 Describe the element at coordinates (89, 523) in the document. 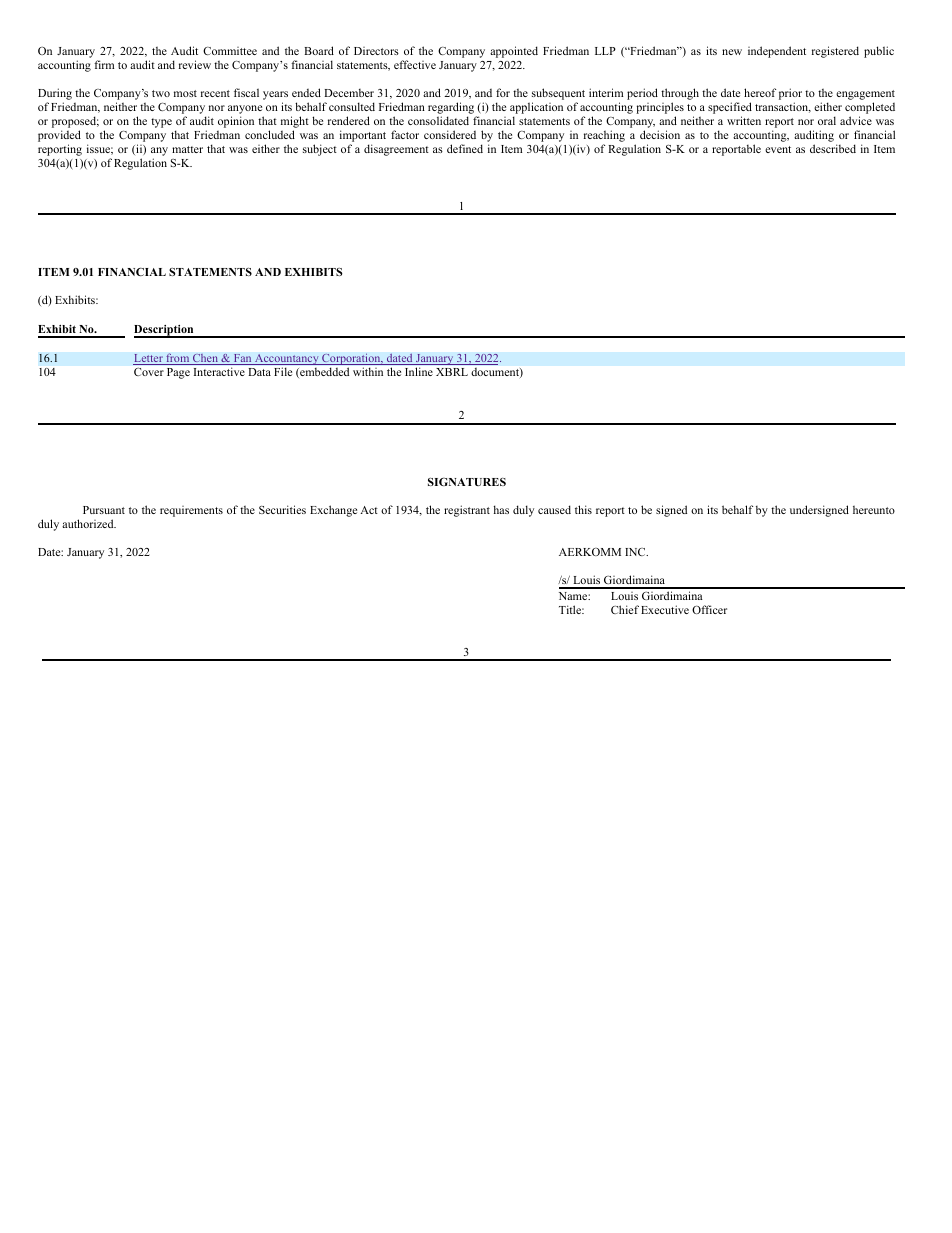

I see `authorized` at that location.
